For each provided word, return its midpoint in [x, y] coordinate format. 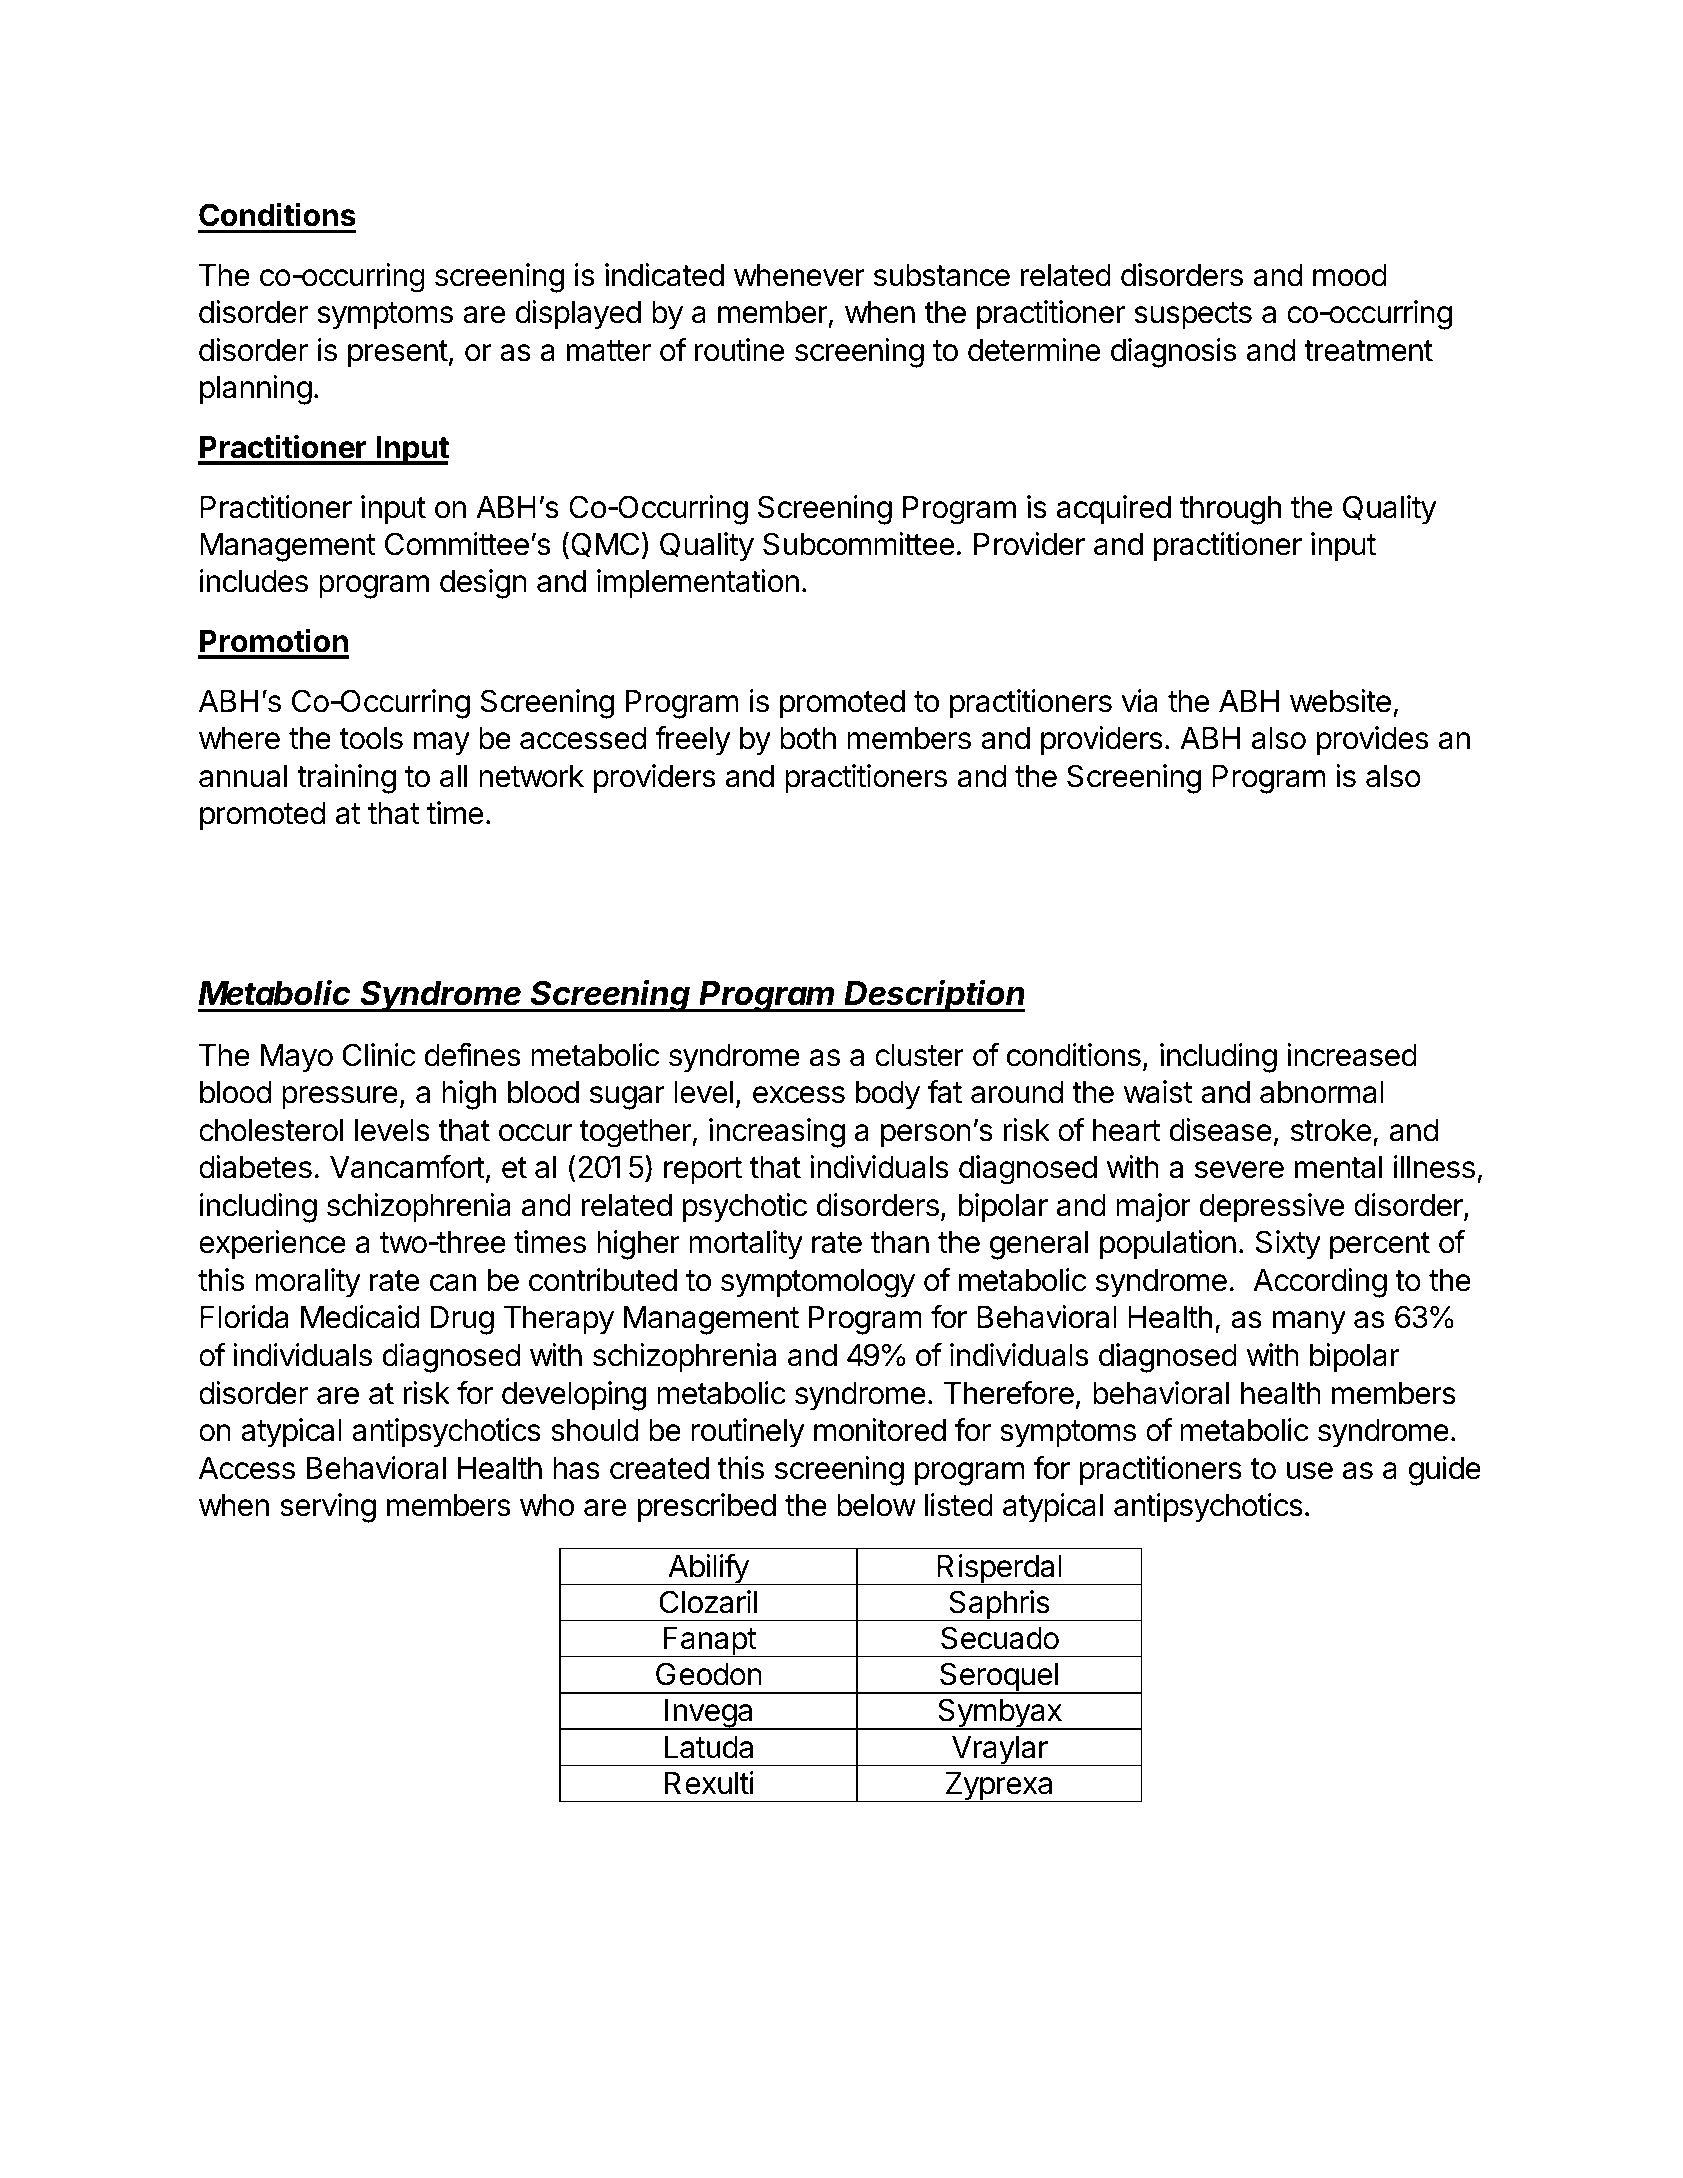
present [398, 354]
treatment [1368, 351]
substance [942, 275]
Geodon [709, 1674]
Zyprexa [999, 1787]
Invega [709, 1714]
